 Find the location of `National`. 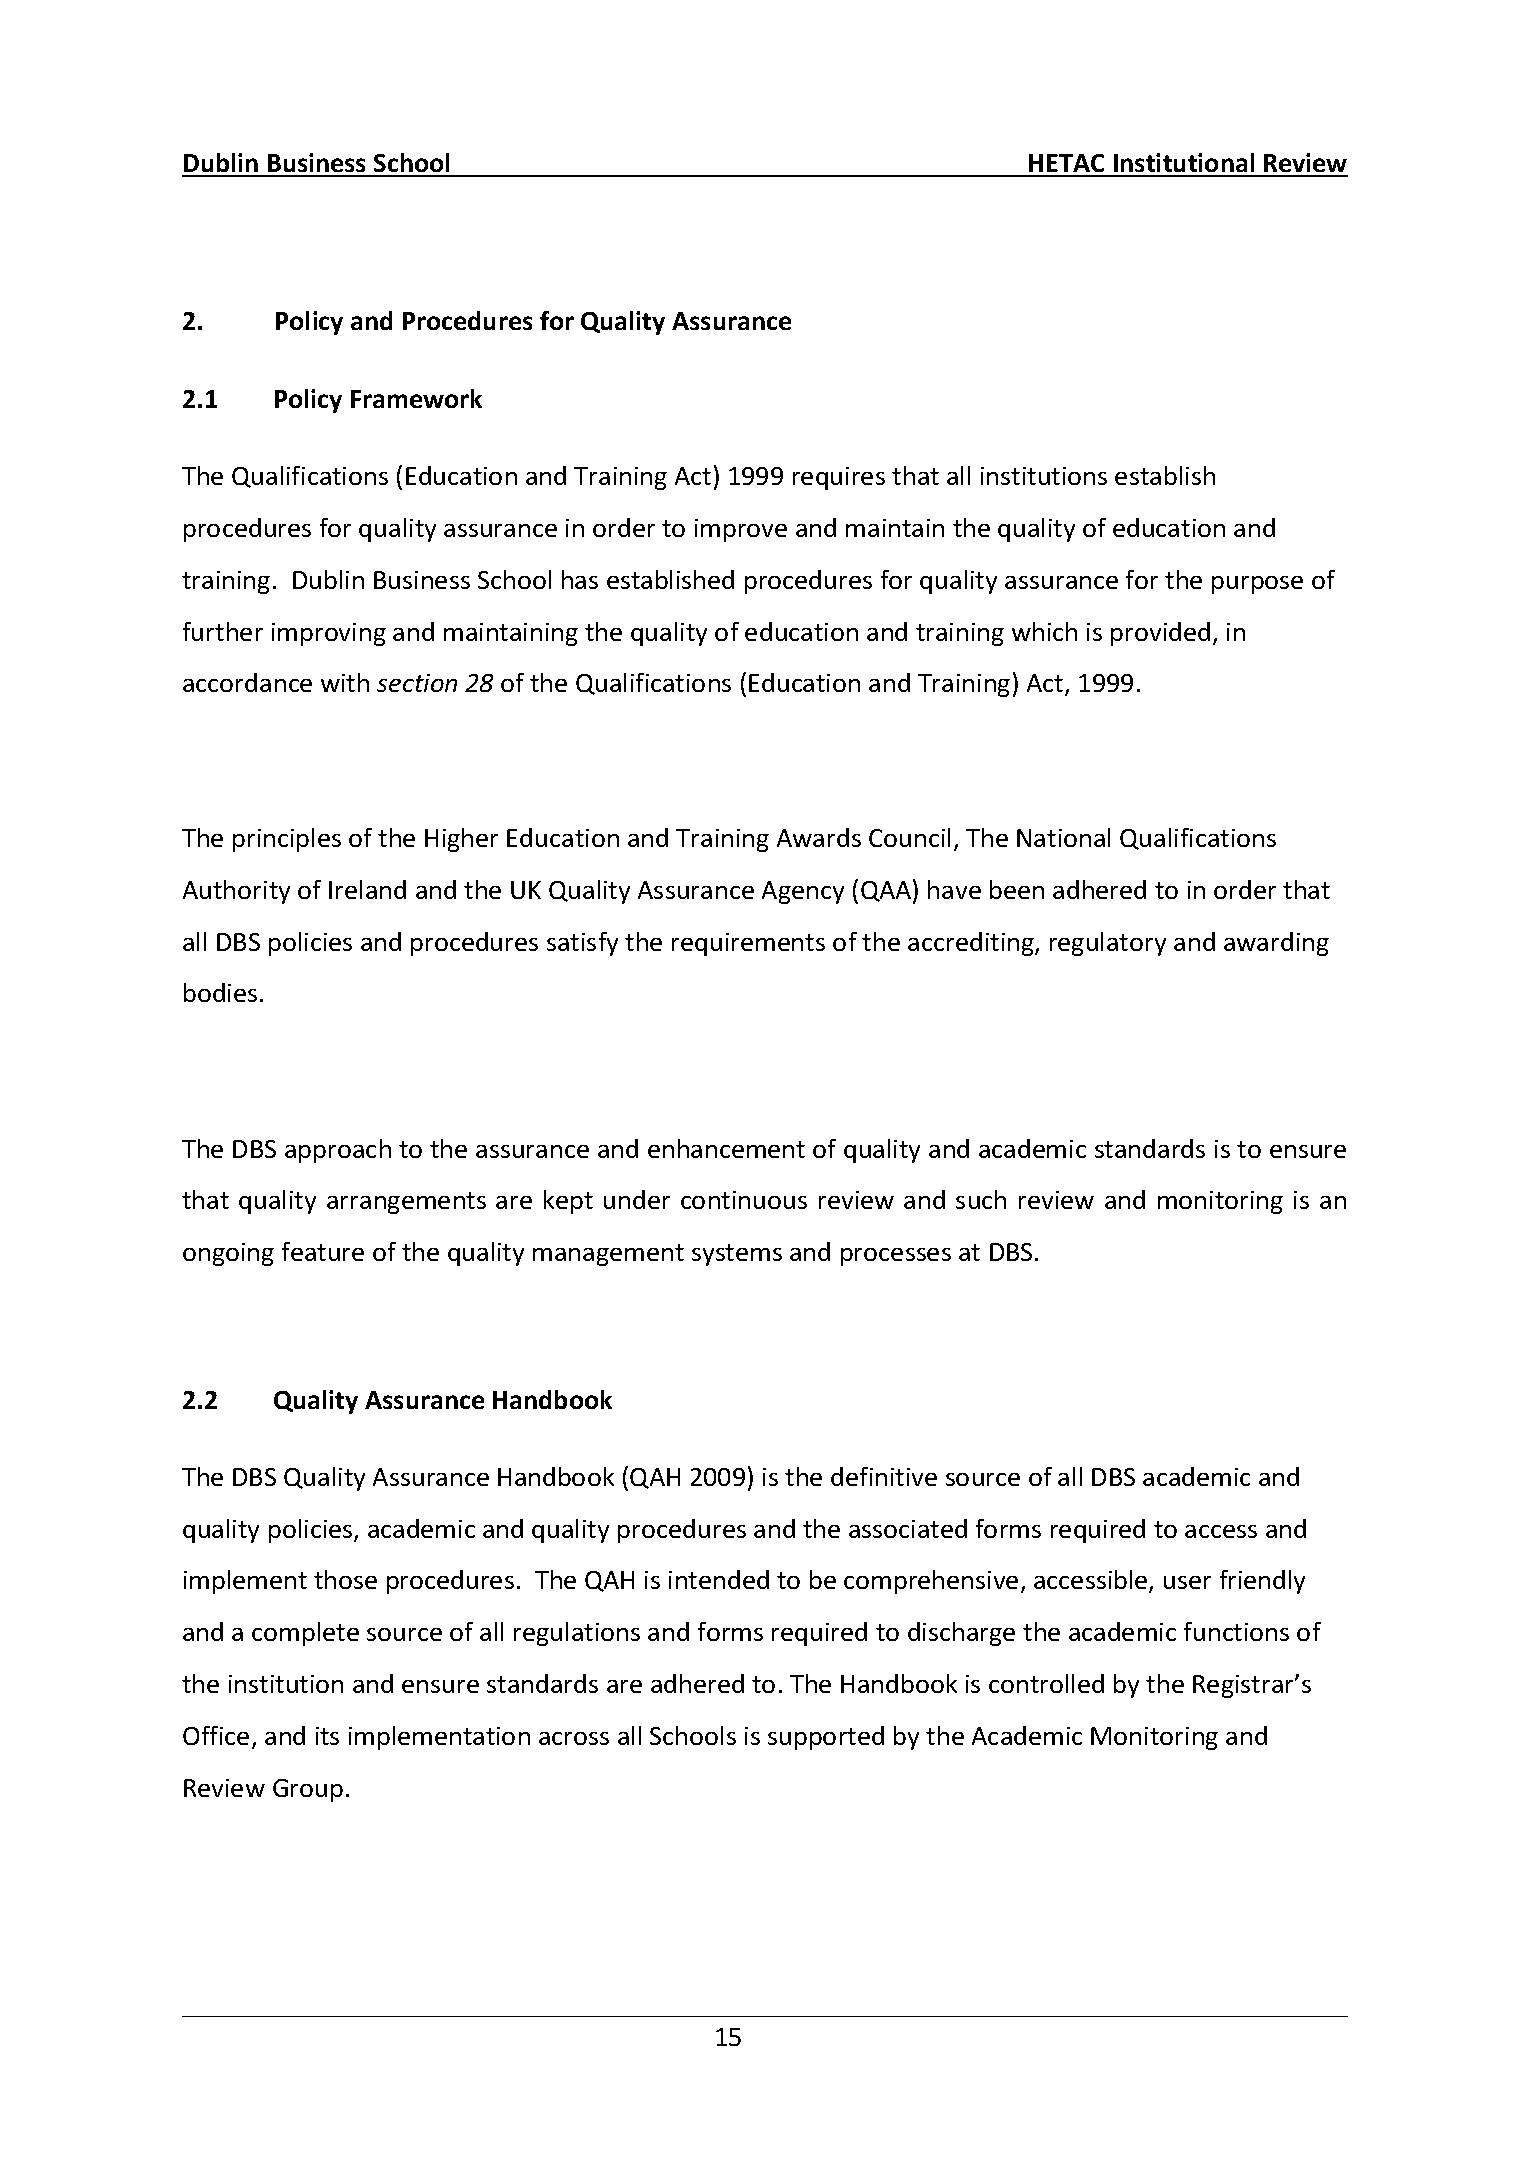

National is located at coordinates (1063, 837).
